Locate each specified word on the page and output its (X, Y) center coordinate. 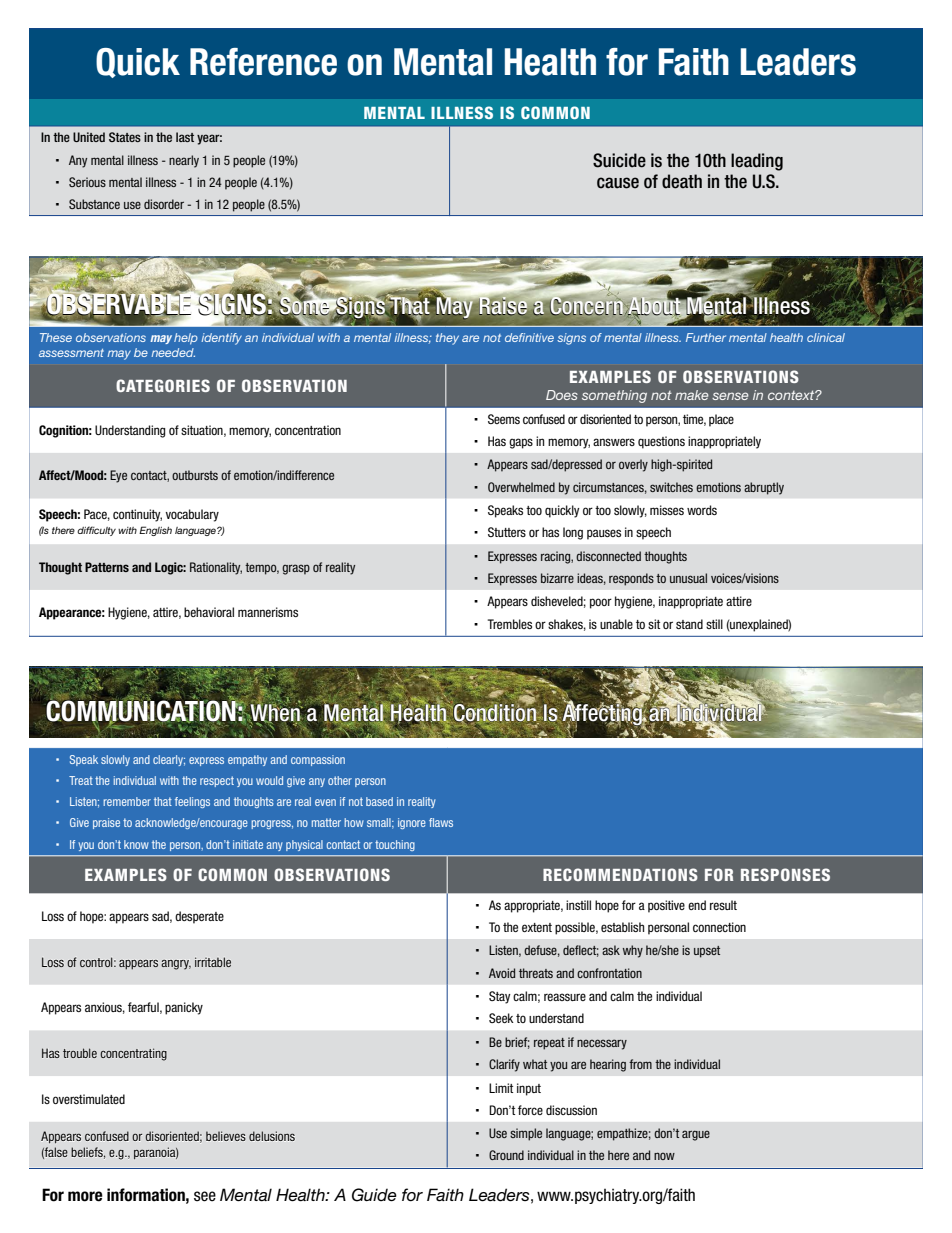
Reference (263, 62)
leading (757, 162)
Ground (506, 1155)
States (125, 137)
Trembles (510, 624)
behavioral (209, 612)
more (85, 1196)
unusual (688, 578)
